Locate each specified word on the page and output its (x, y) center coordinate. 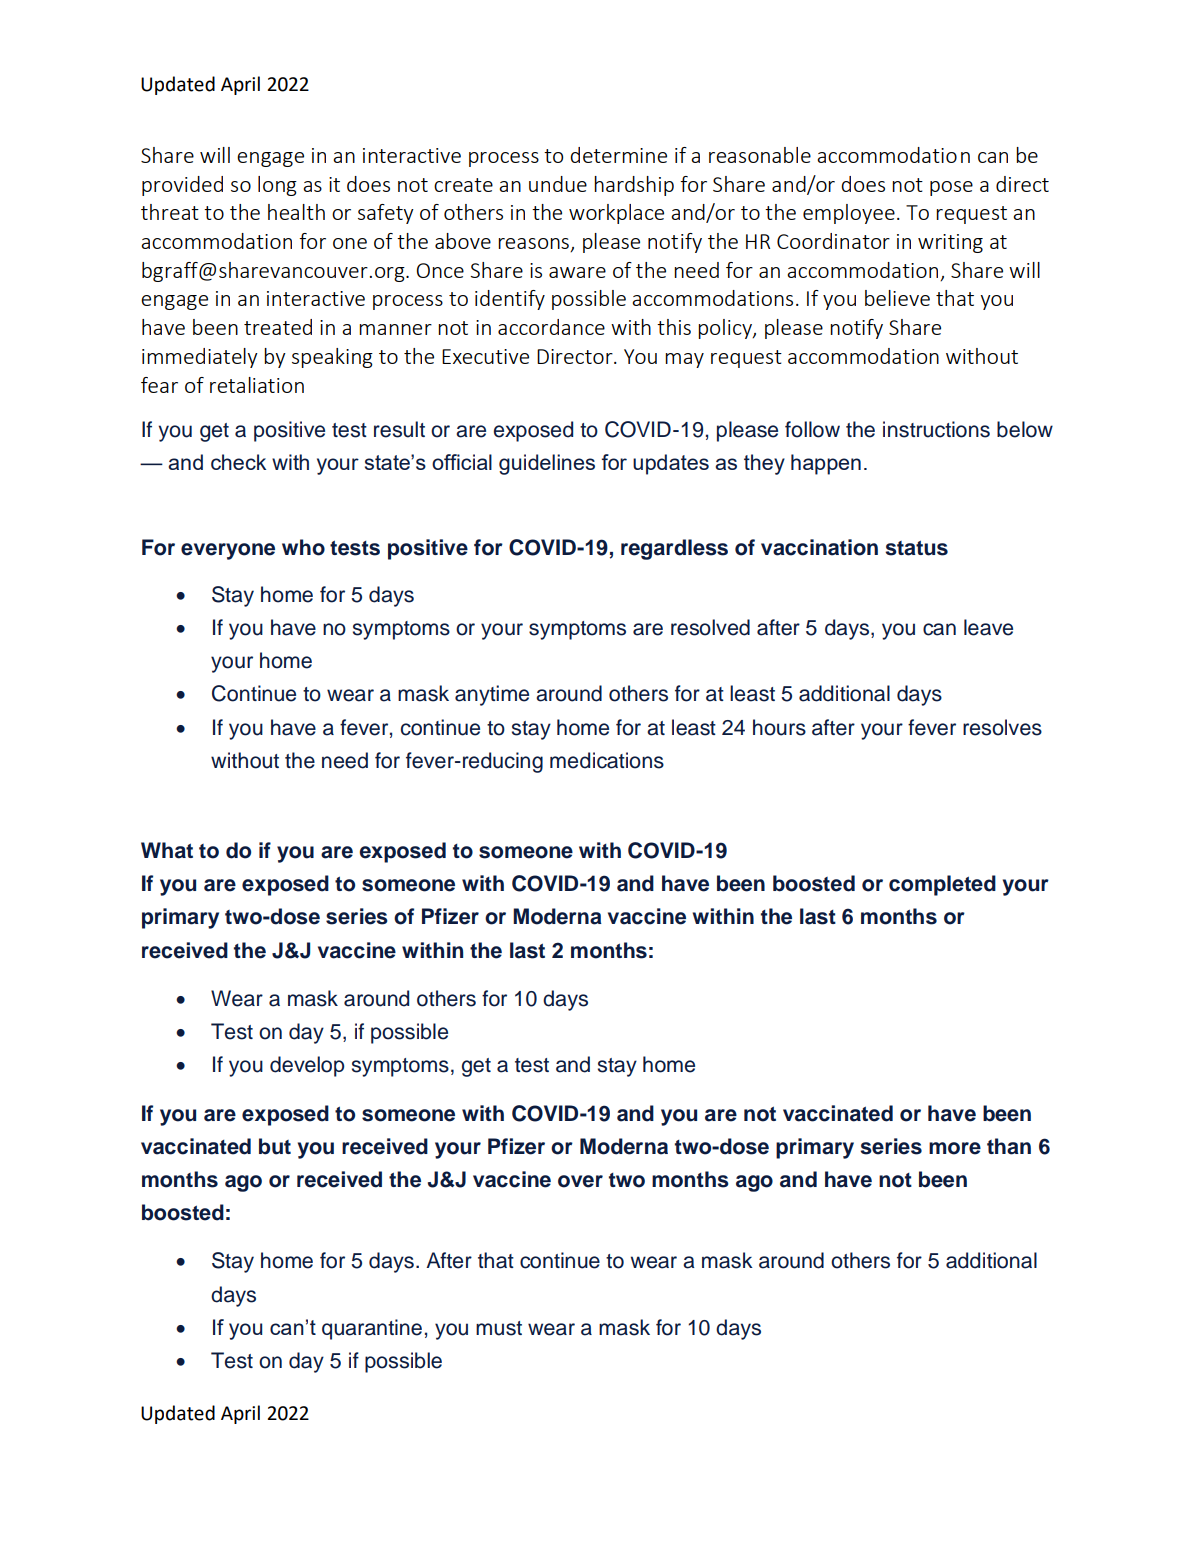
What (167, 850)
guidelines (547, 464)
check (238, 462)
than (1009, 1146)
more (955, 1148)
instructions (936, 429)
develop (307, 1066)
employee (849, 214)
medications (607, 760)
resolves (1002, 727)
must (499, 1328)
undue (558, 184)
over (580, 1181)
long (277, 186)
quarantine (372, 1329)
